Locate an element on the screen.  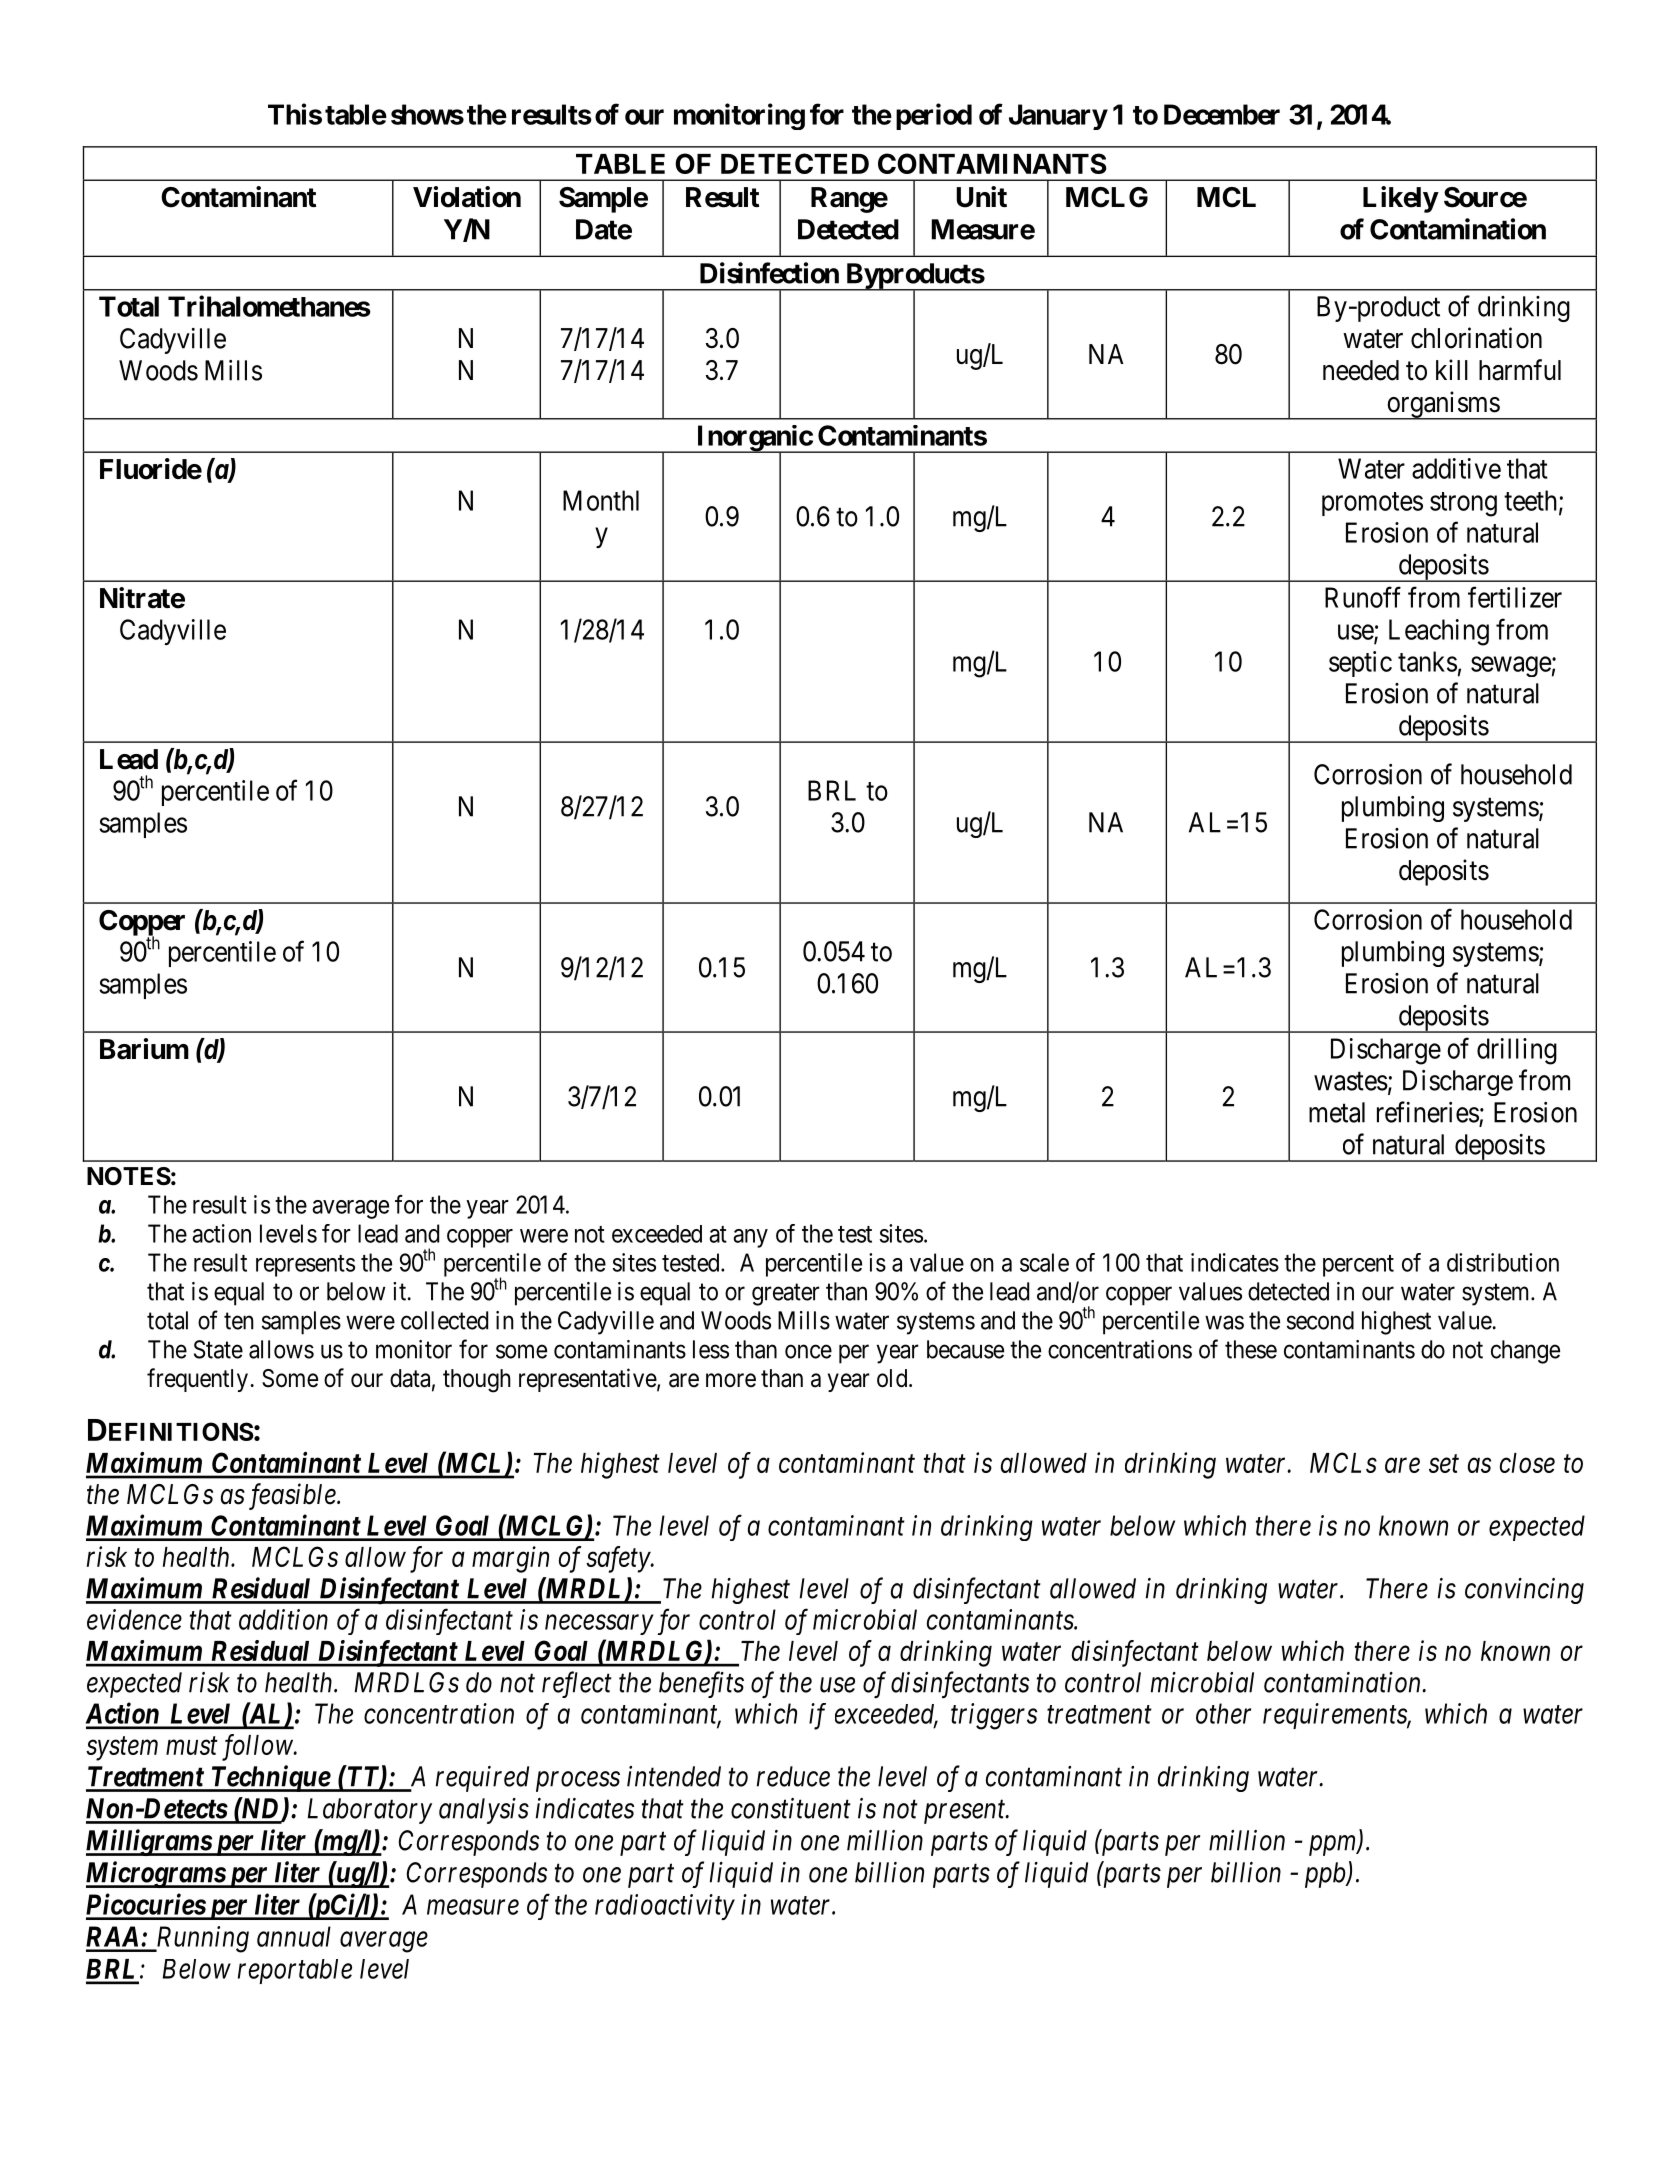
constituent is located at coordinates (791, 1808).
